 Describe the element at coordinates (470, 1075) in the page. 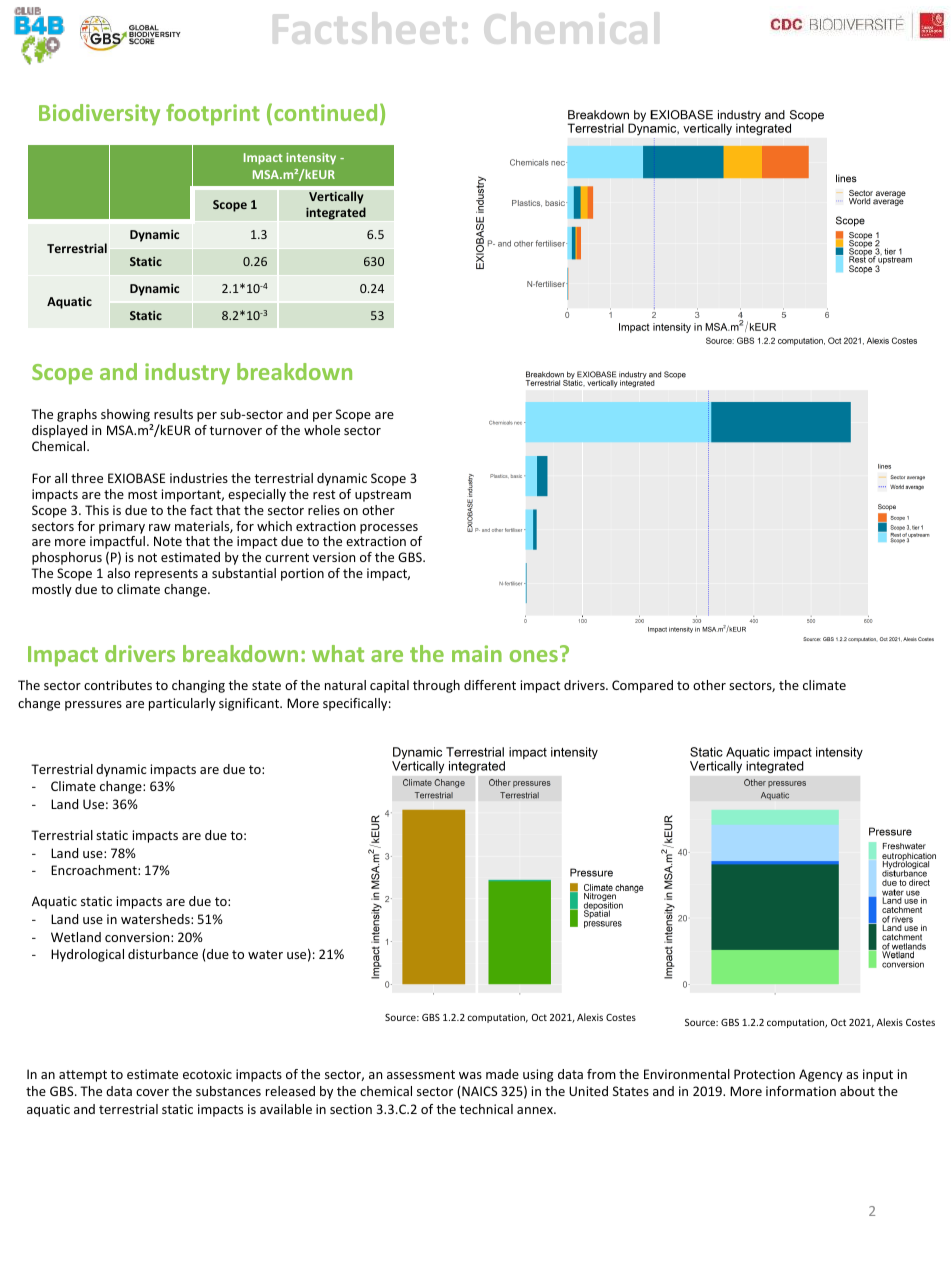

I see `was` at that location.
